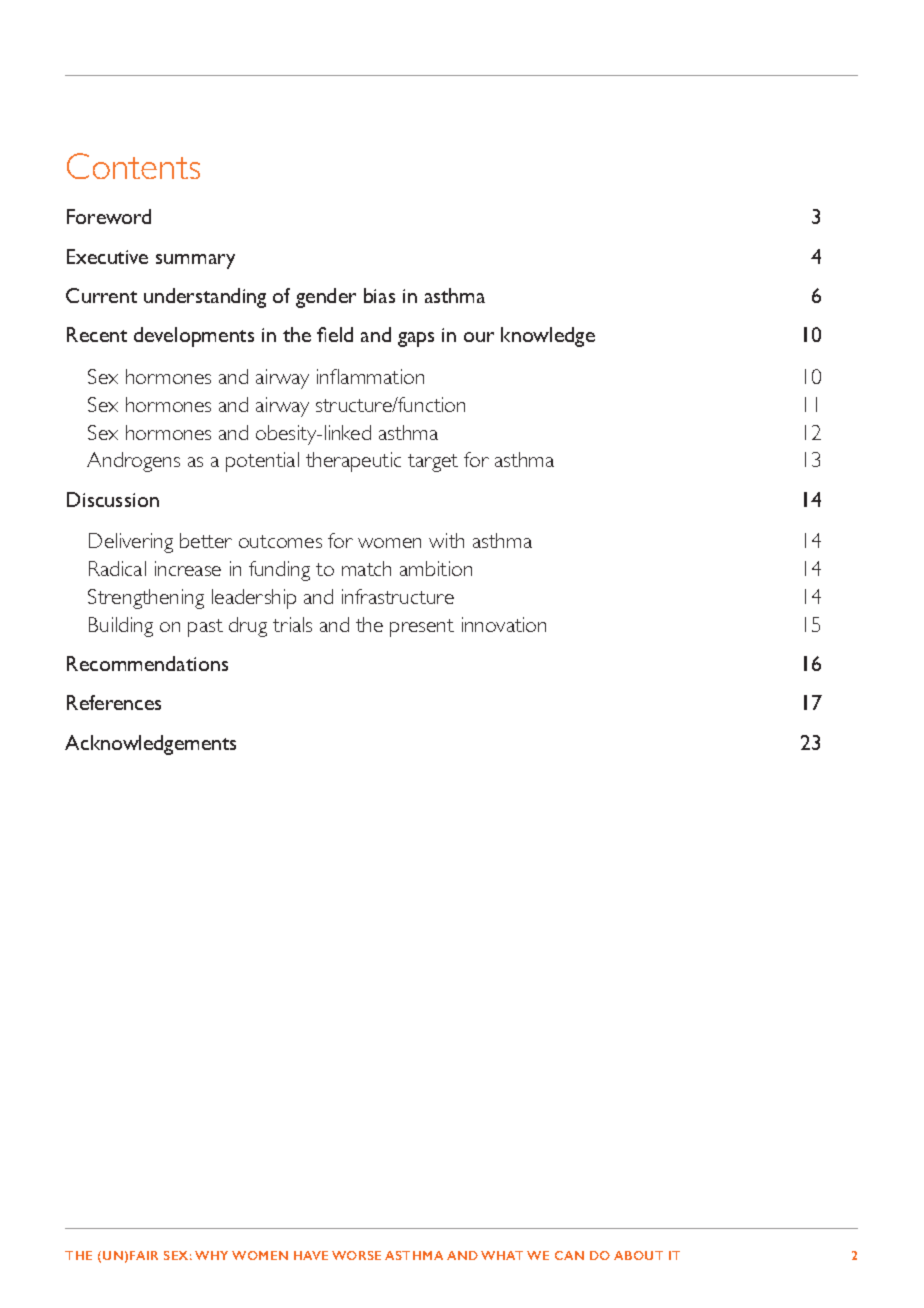  I want to click on our, so click(479, 337).
